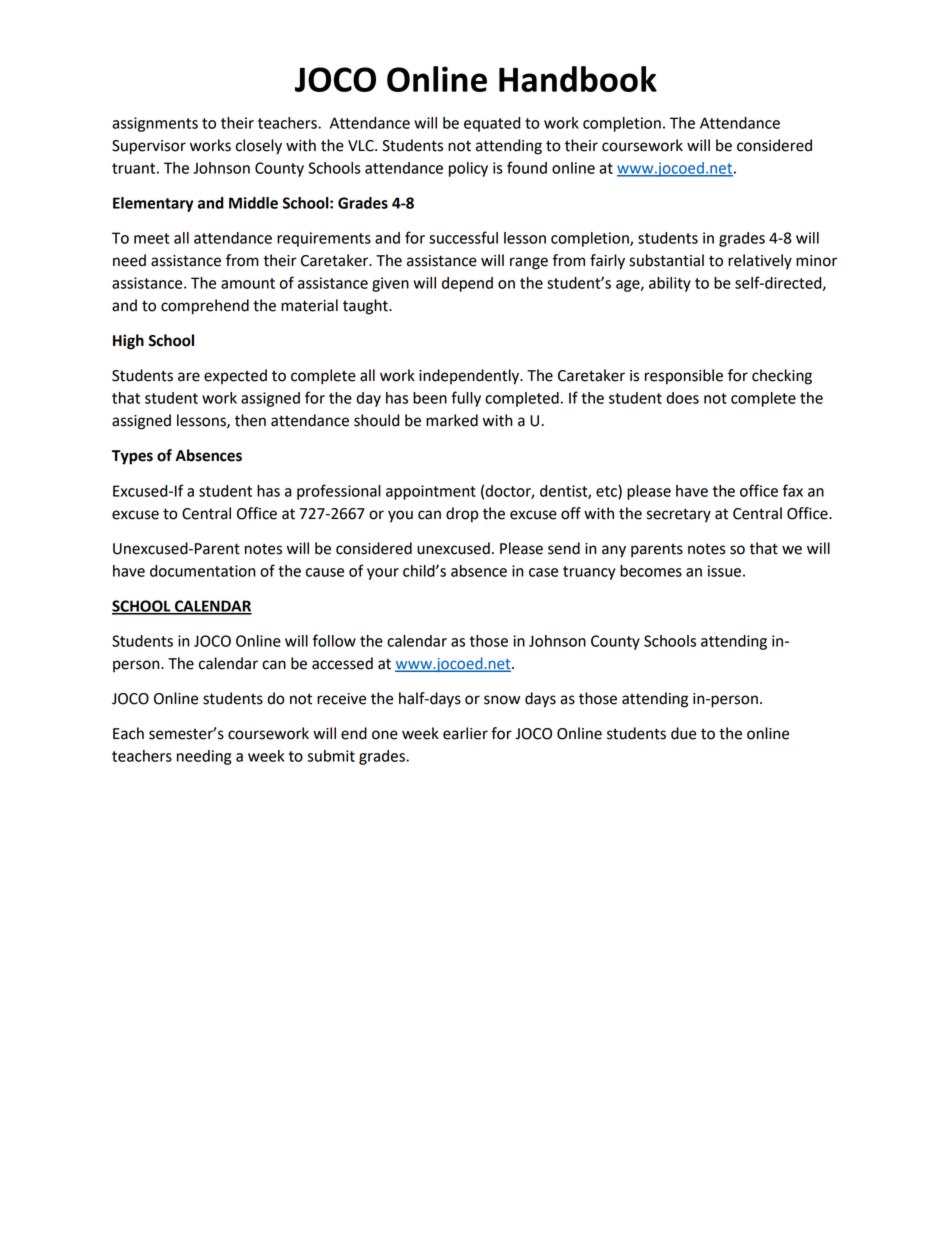 The height and width of the screenshot is (1233, 952). What do you see at coordinates (492, 124) in the screenshot?
I see `equated` at bounding box center [492, 124].
